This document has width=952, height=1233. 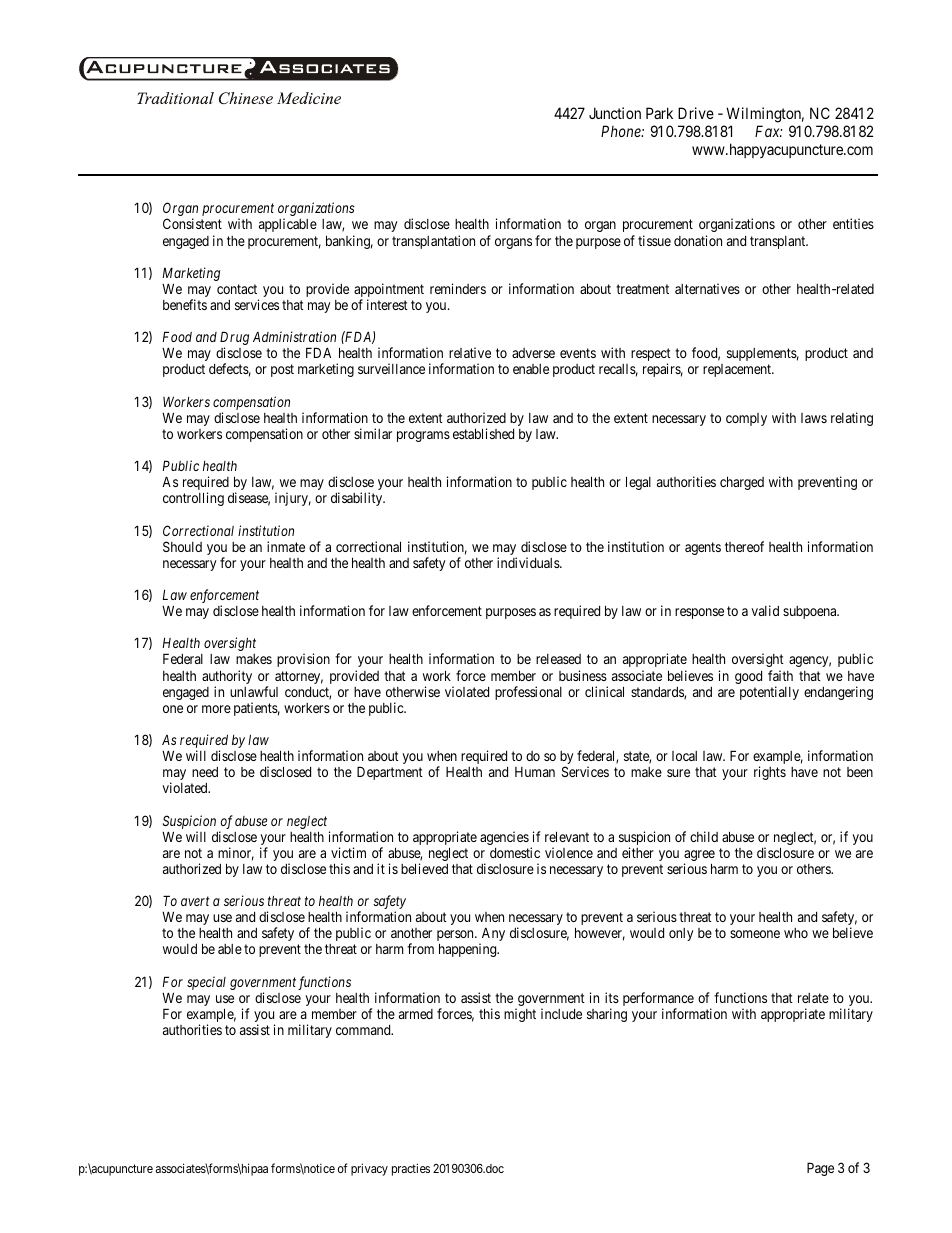 I want to click on established, so click(x=483, y=433).
